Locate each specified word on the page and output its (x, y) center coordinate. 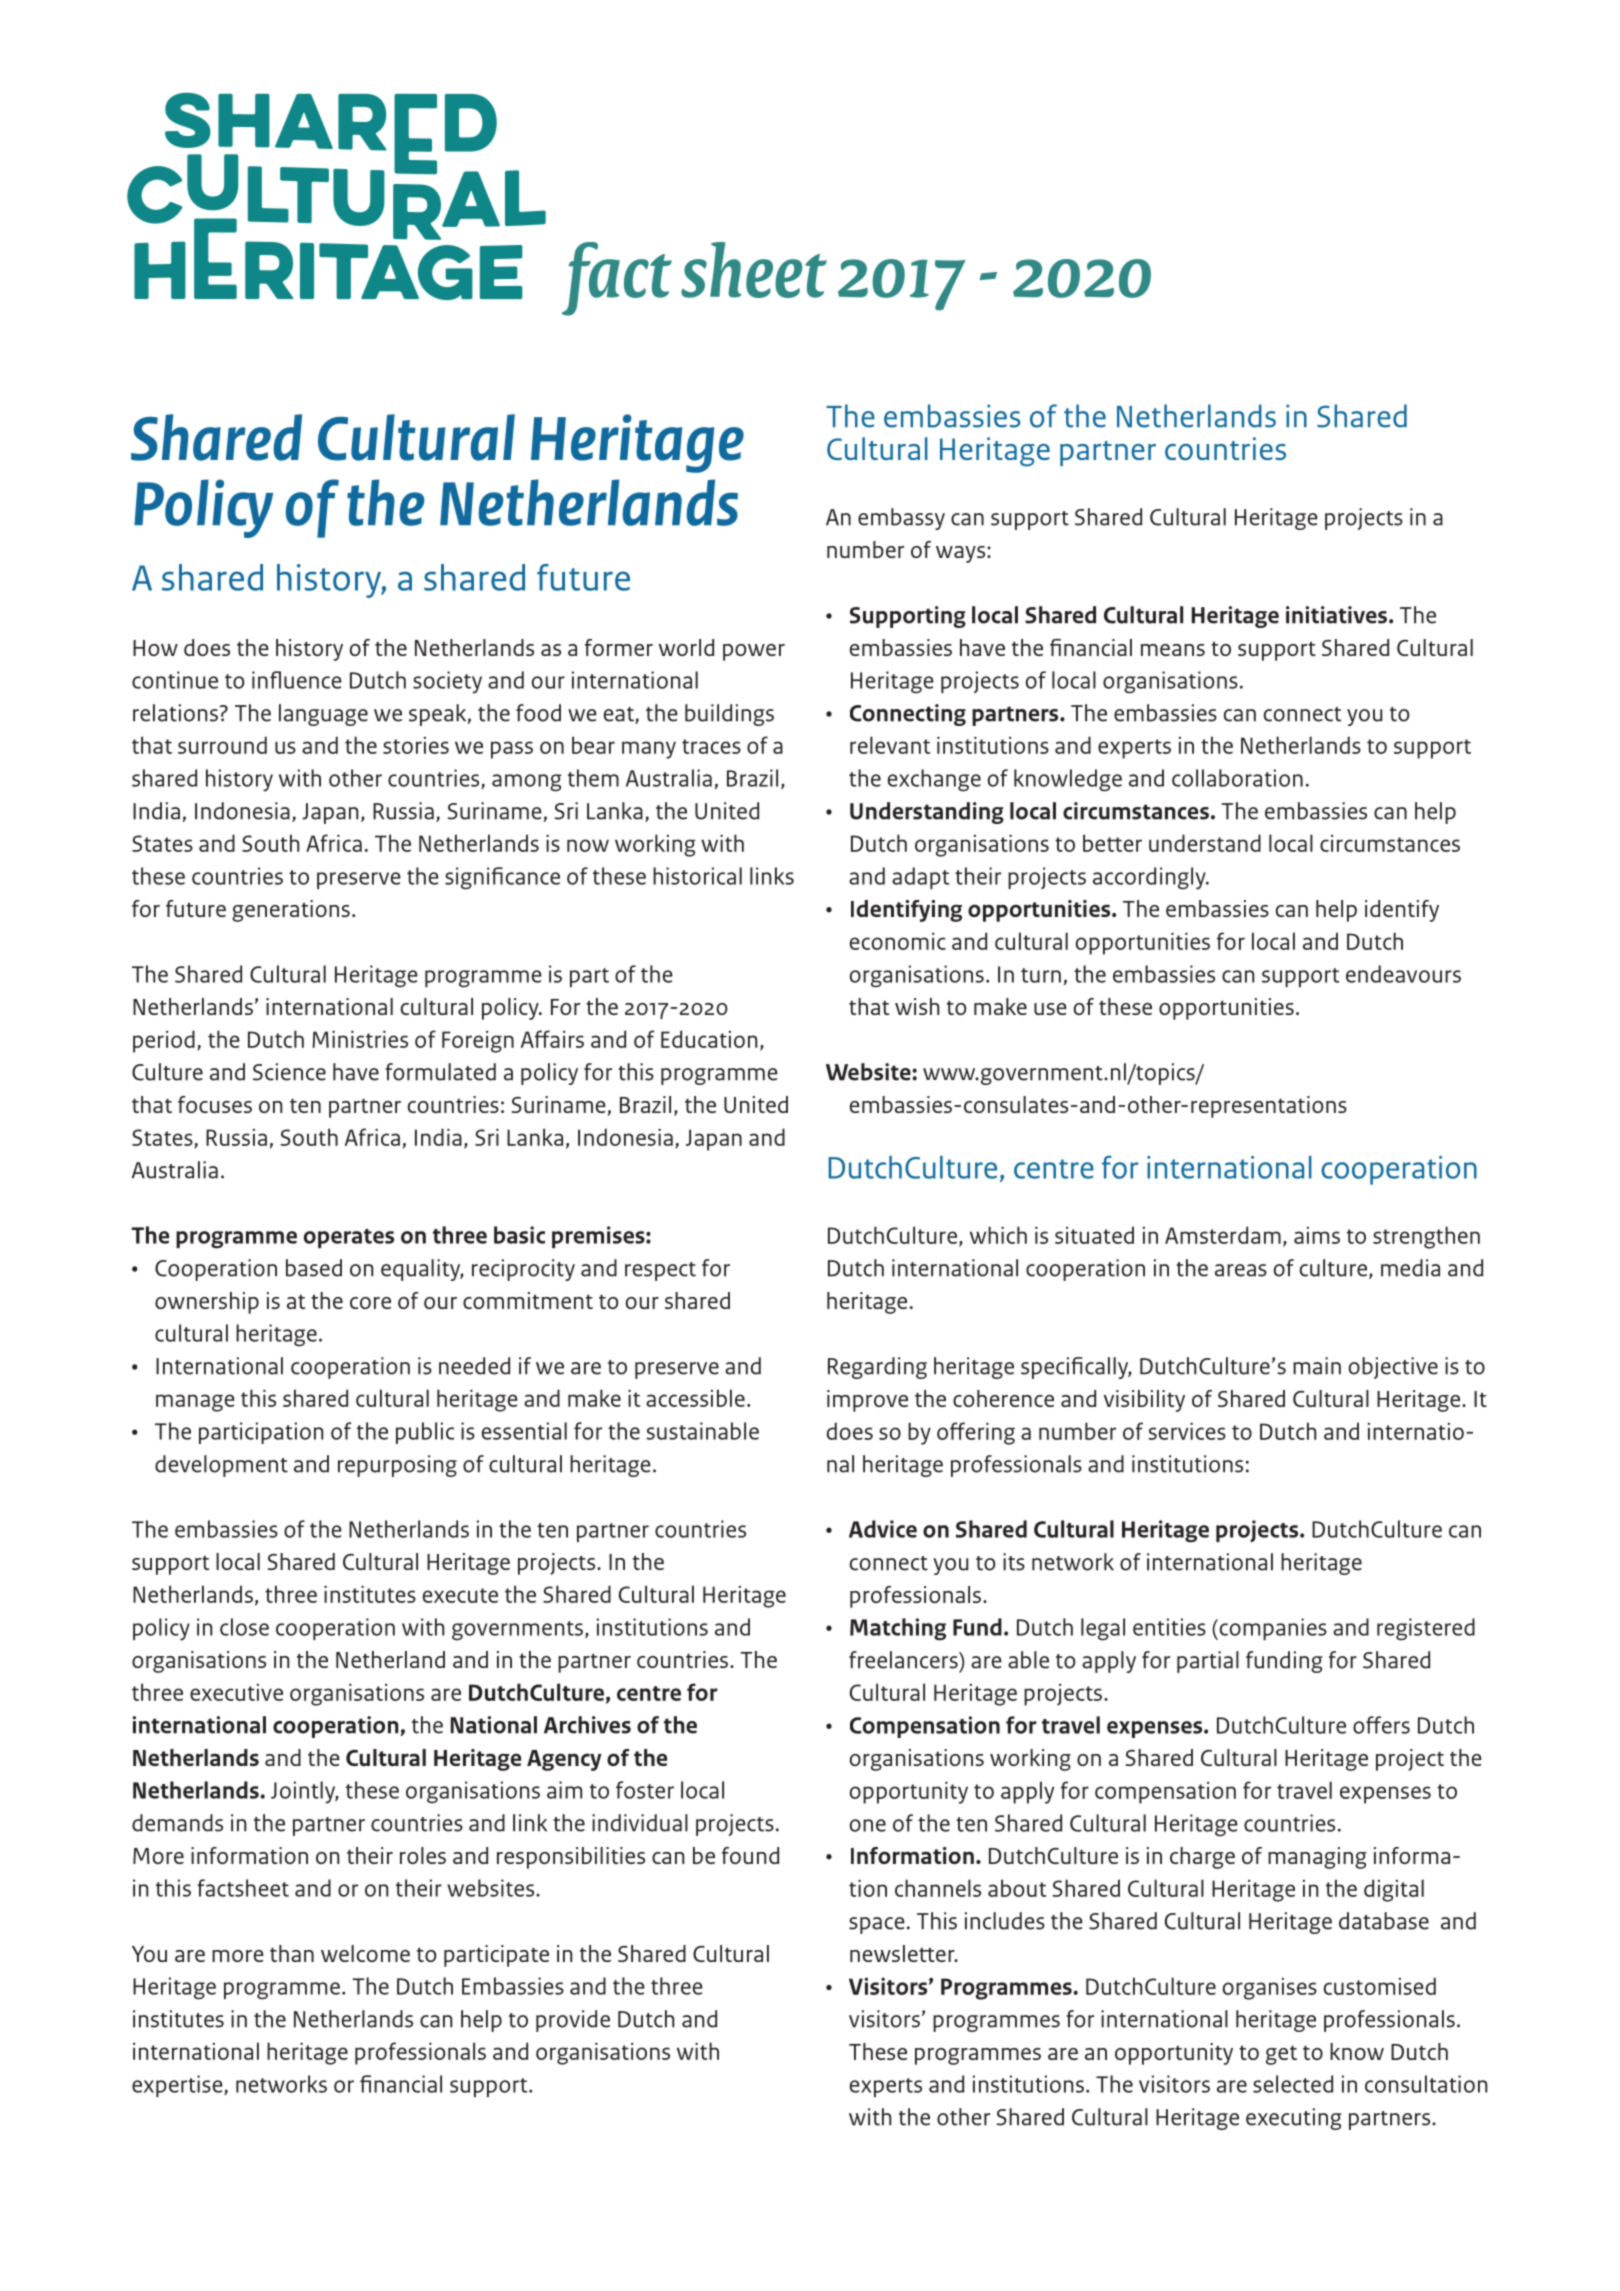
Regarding (877, 1368)
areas (1241, 1270)
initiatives (1336, 615)
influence (297, 680)
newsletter (903, 1953)
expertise (178, 2086)
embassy (901, 519)
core (370, 1303)
